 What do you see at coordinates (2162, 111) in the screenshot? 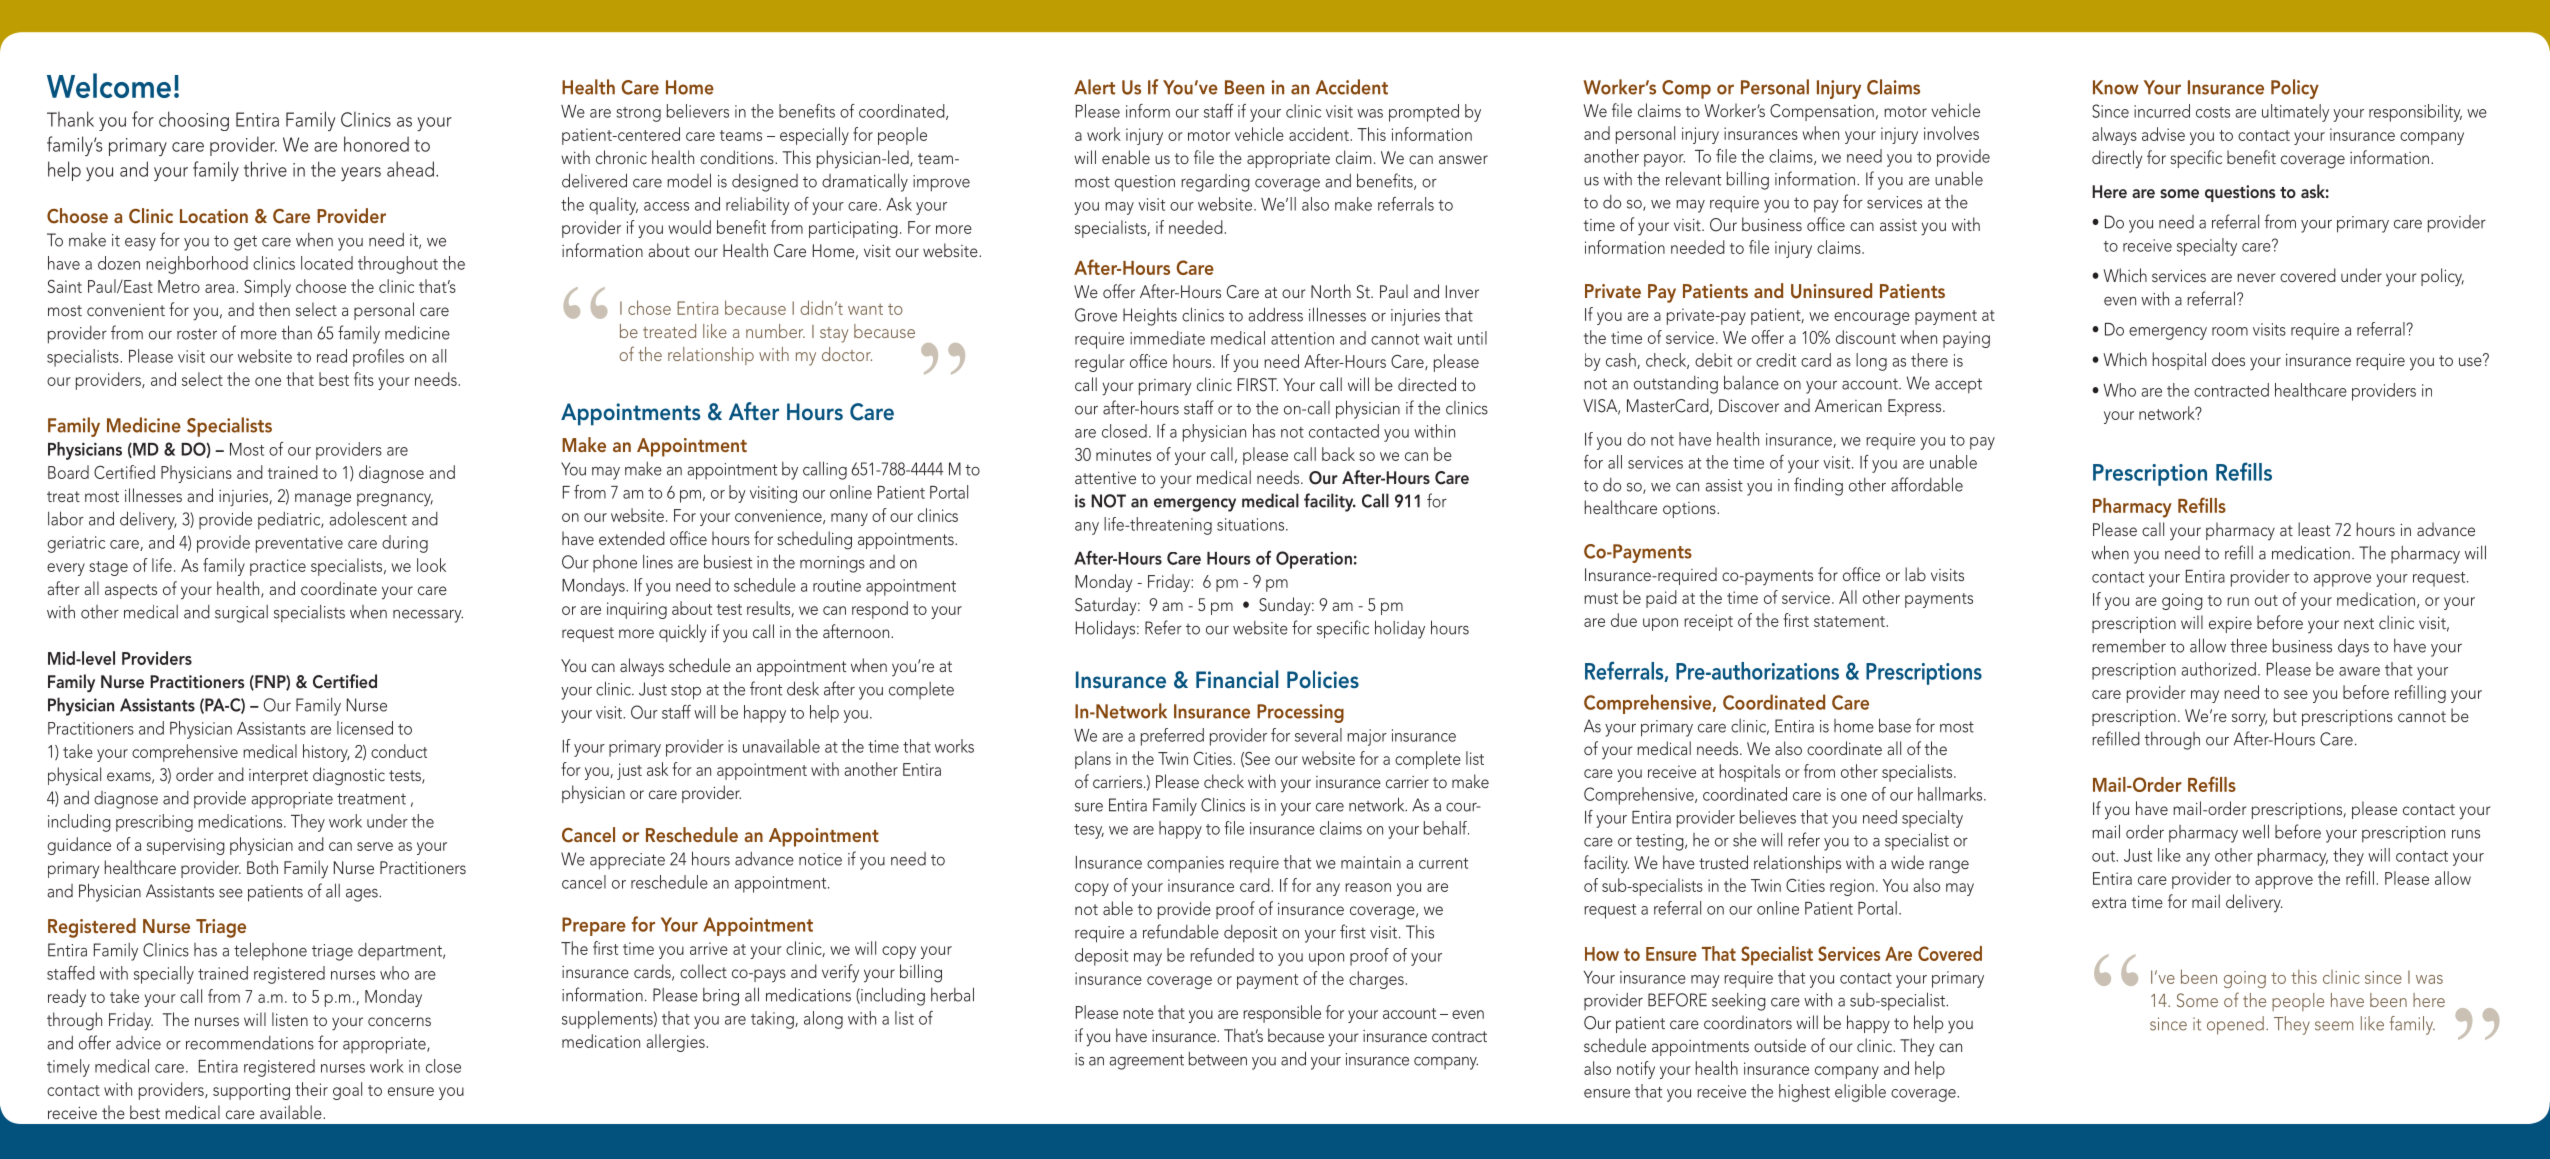
I see `incurred` at bounding box center [2162, 111].
